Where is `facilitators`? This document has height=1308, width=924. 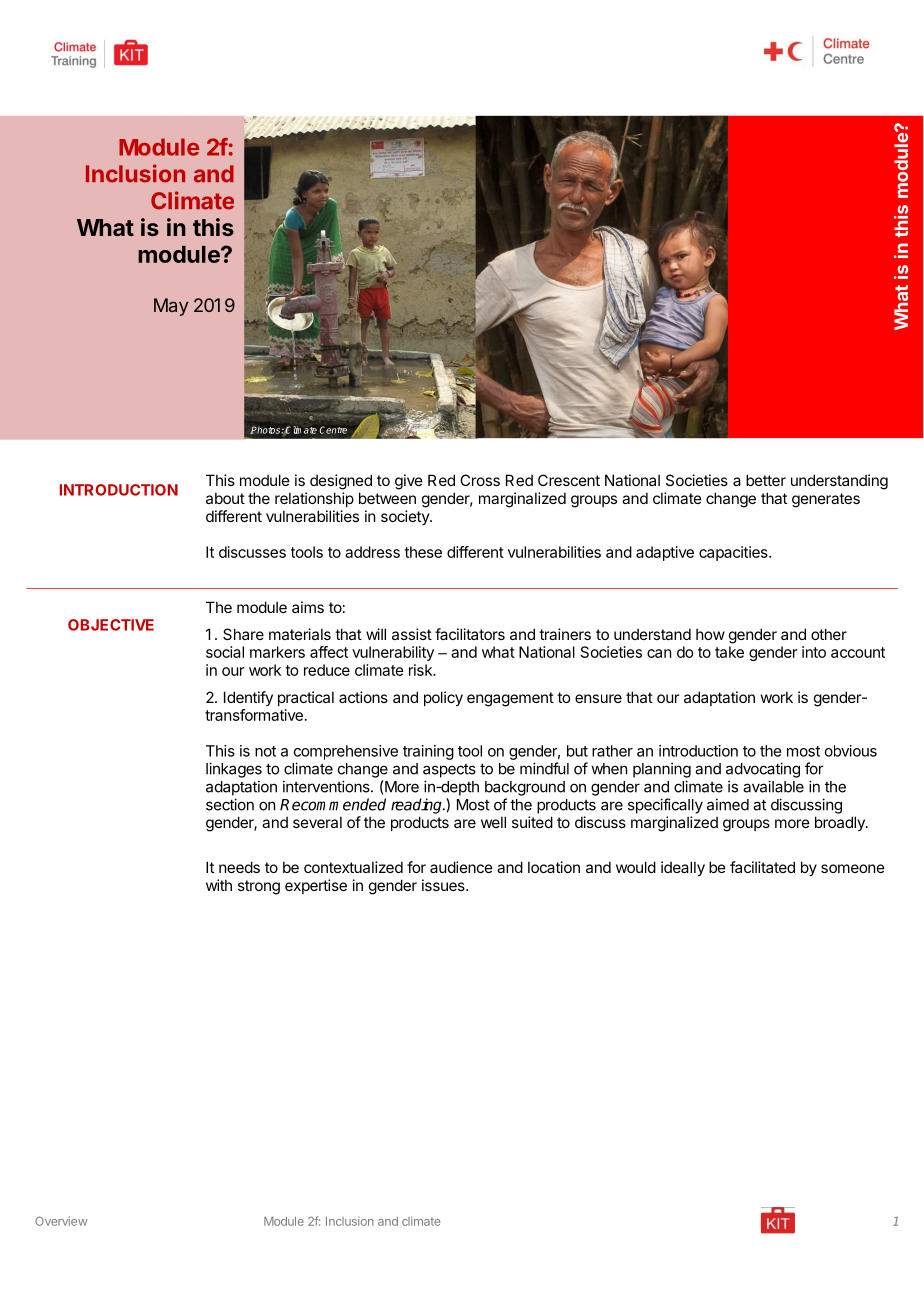
facilitators is located at coordinates (470, 634).
